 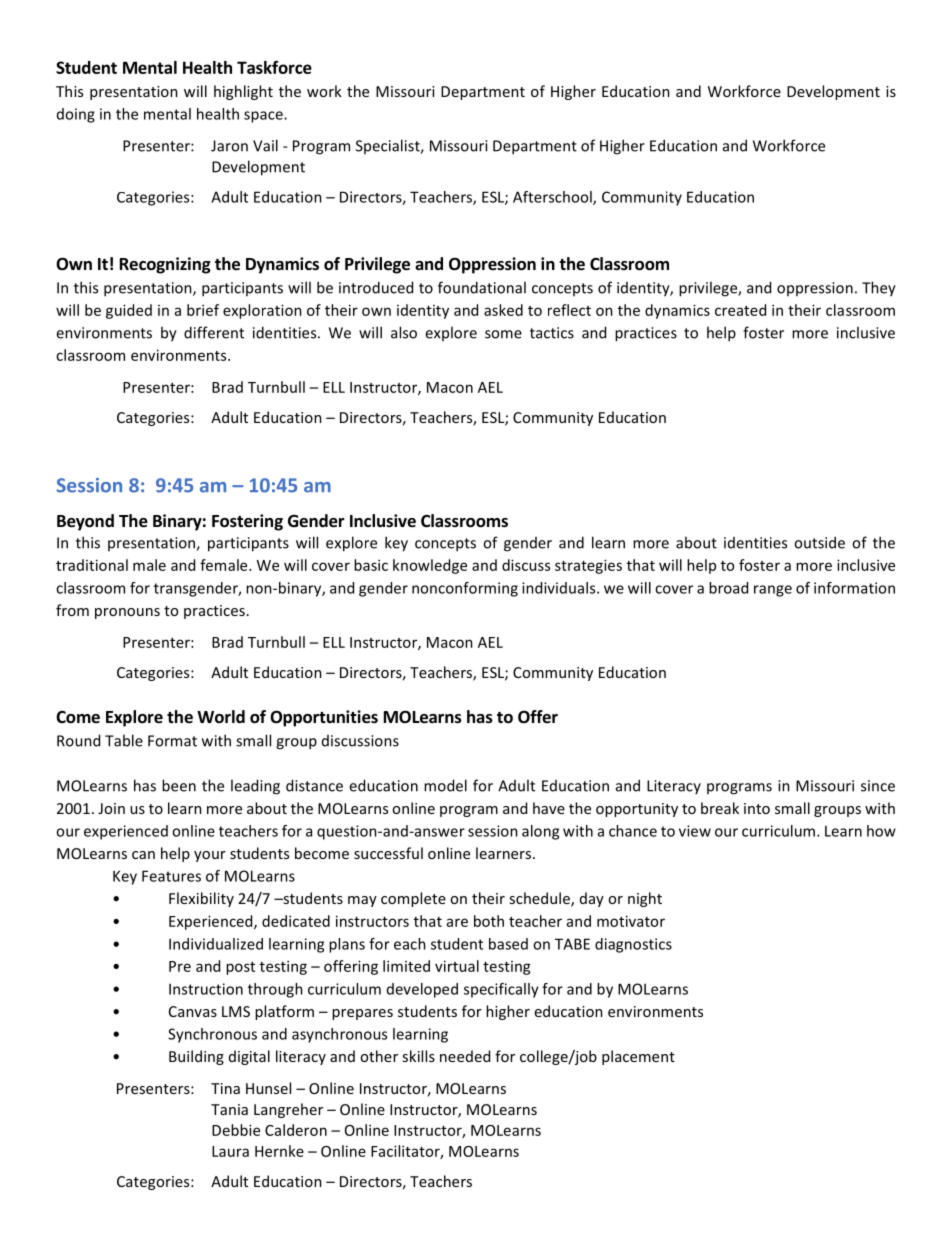 I want to click on Afterschool, so click(x=553, y=198).
